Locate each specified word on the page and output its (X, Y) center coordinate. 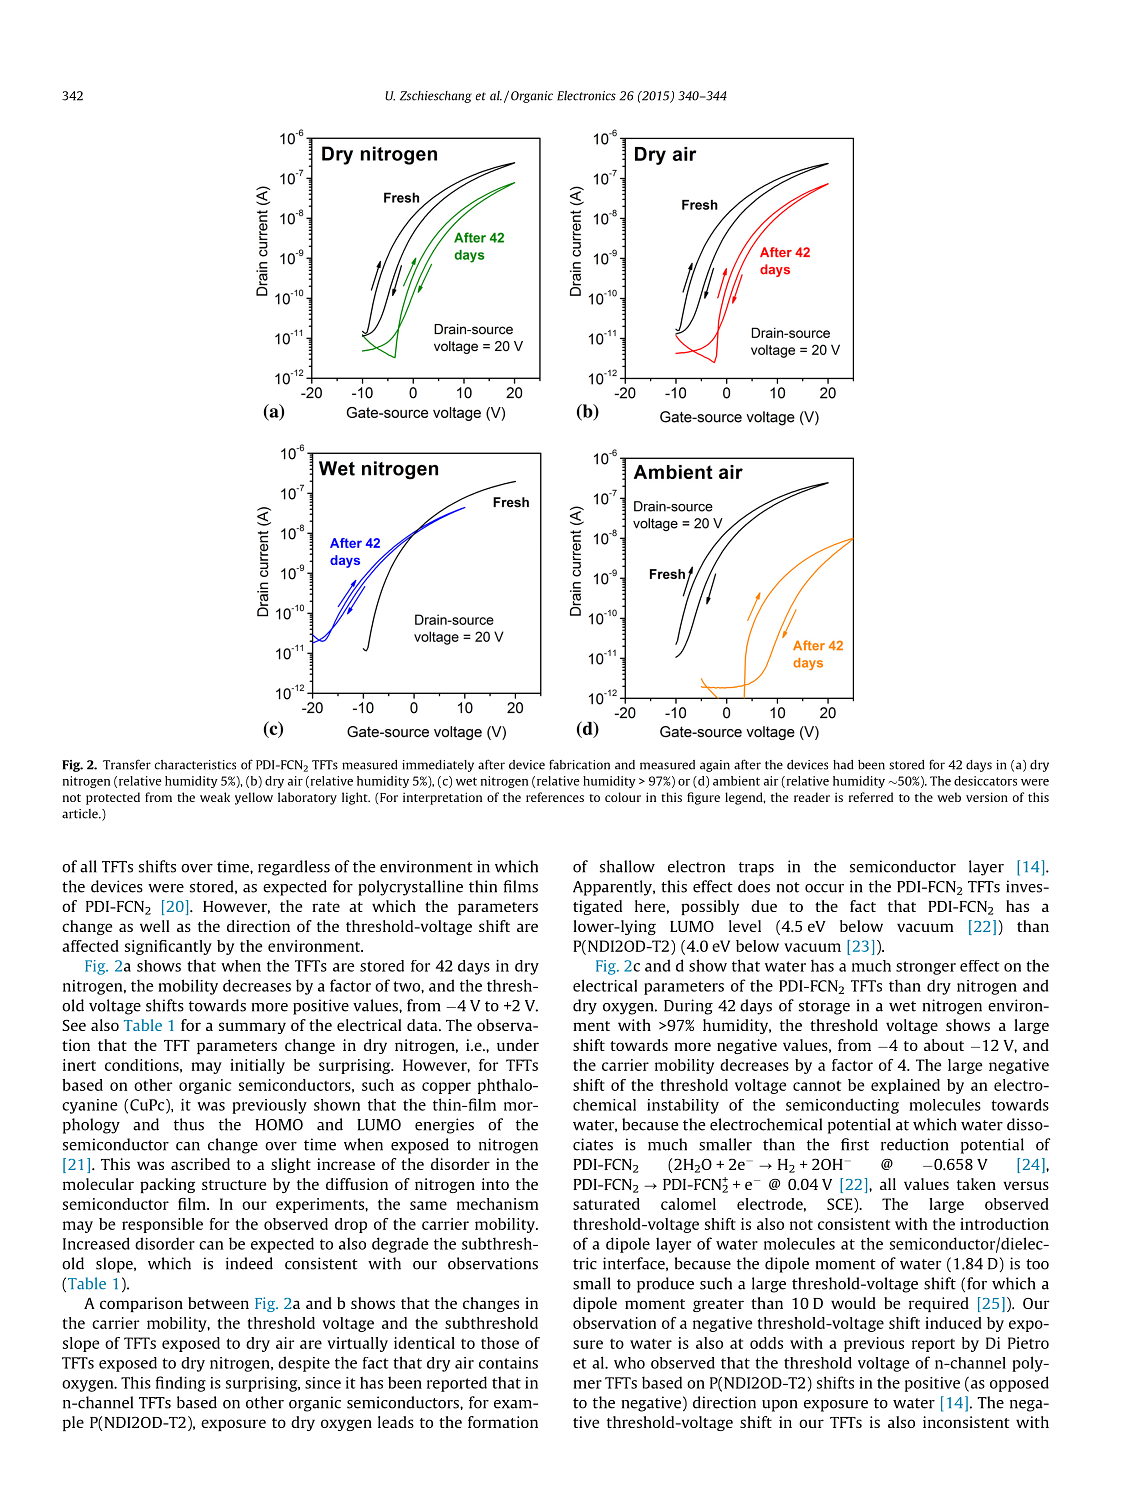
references (555, 797)
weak (215, 797)
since (323, 1383)
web (949, 797)
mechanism (497, 1204)
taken (976, 1184)
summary (252, 1028)
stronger (926, 968)
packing (167, 1185)
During (688, 1007)
